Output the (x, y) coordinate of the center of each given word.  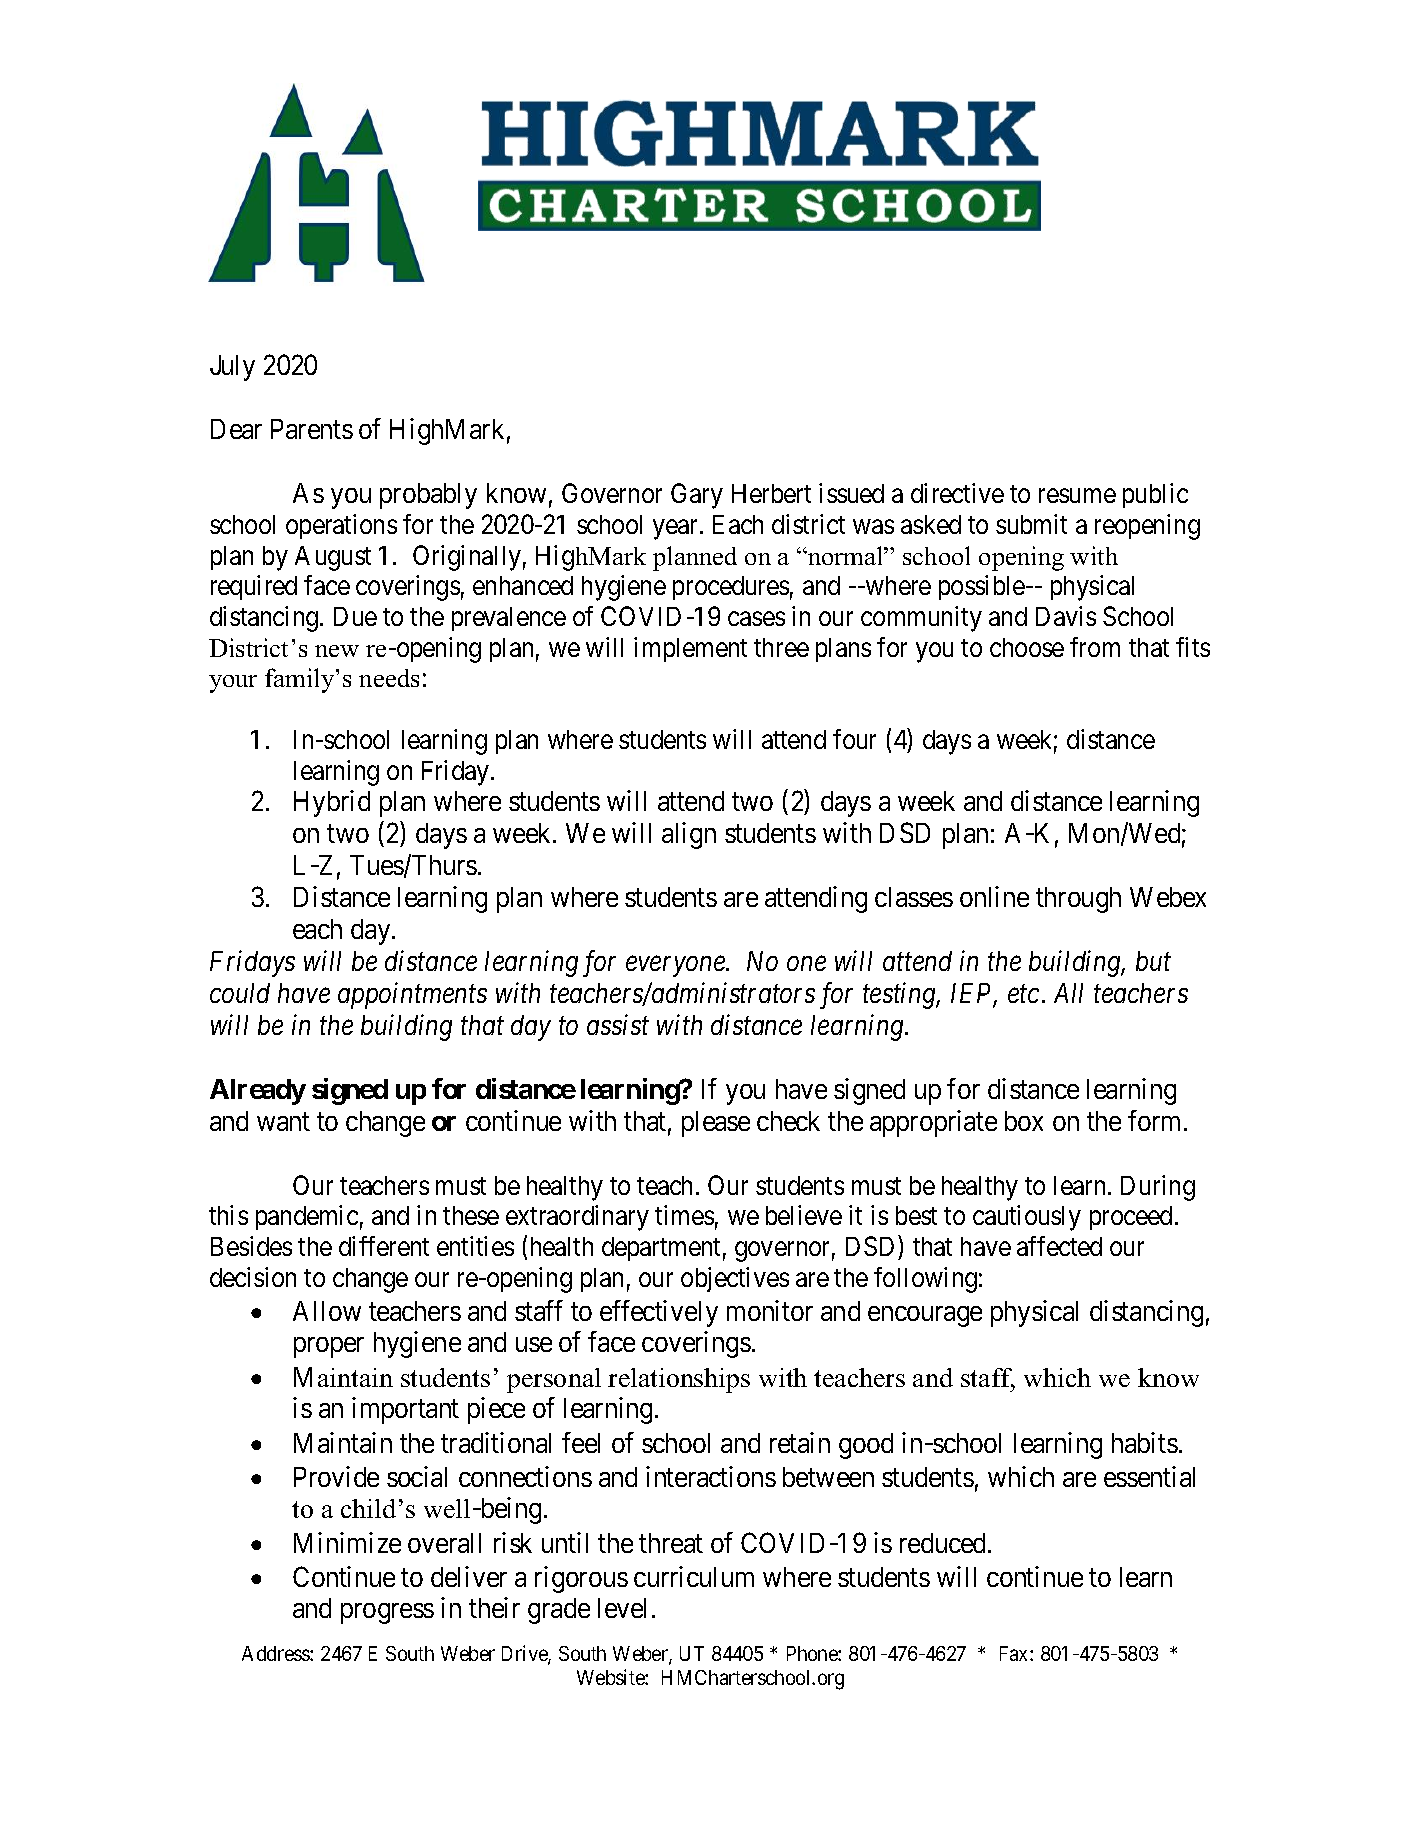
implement (690, 649)
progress (387, 1613)
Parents (312, 429)
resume (1077, 496)
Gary (697, 496)
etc (1023, 994)
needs (389, 678)
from (1095, 647)
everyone (676, 967)
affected (1059, 1246)
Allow (327, 1311)
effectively (659, 1313)
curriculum (694, 1576)
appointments (412, 996)
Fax (1015, 1653)
